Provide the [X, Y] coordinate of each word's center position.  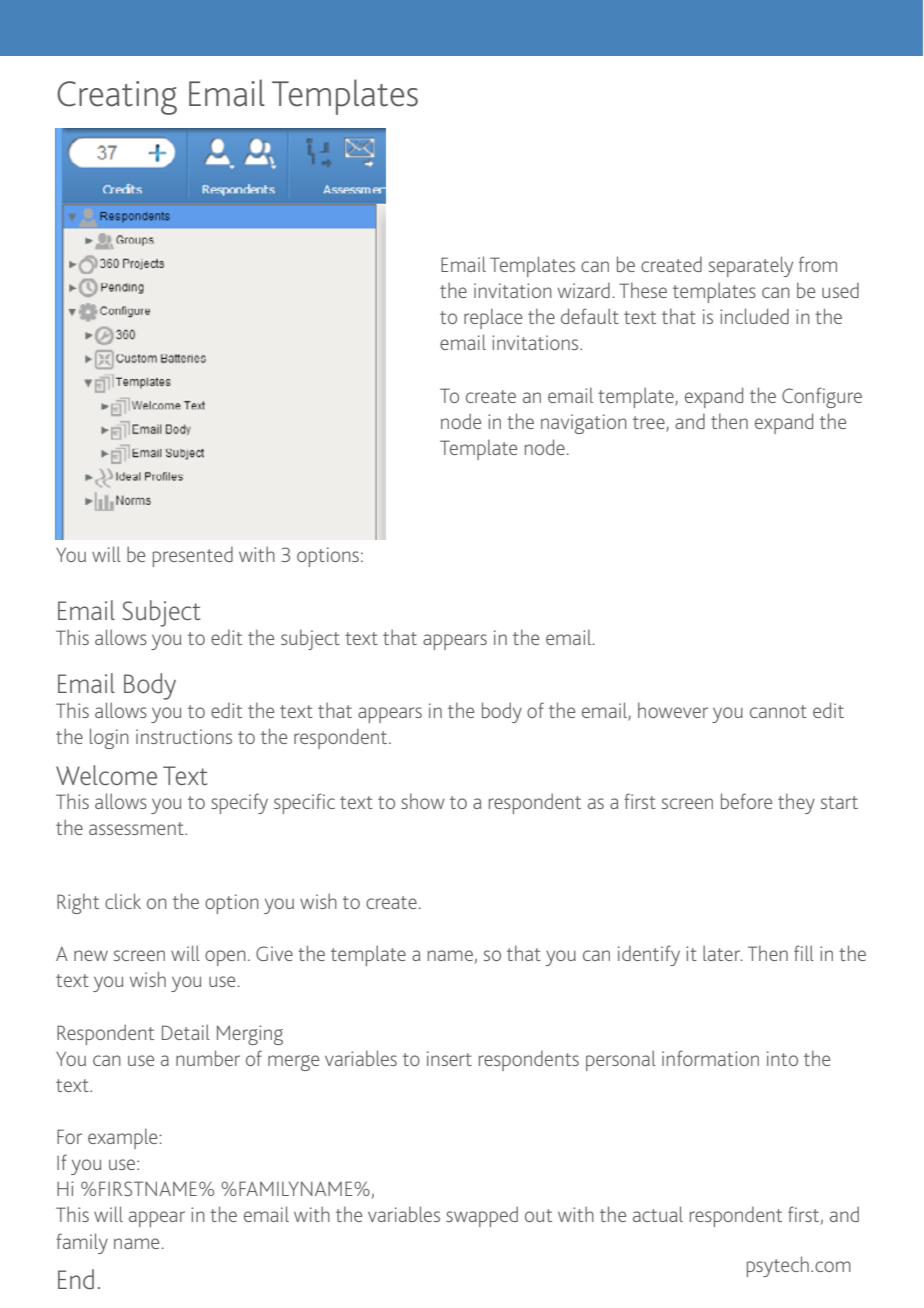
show [423, 801]
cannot [778, 711]
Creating [117, 98]
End [76, 1279]
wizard [584, 290]
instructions [184, 736]
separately [751, 266]
